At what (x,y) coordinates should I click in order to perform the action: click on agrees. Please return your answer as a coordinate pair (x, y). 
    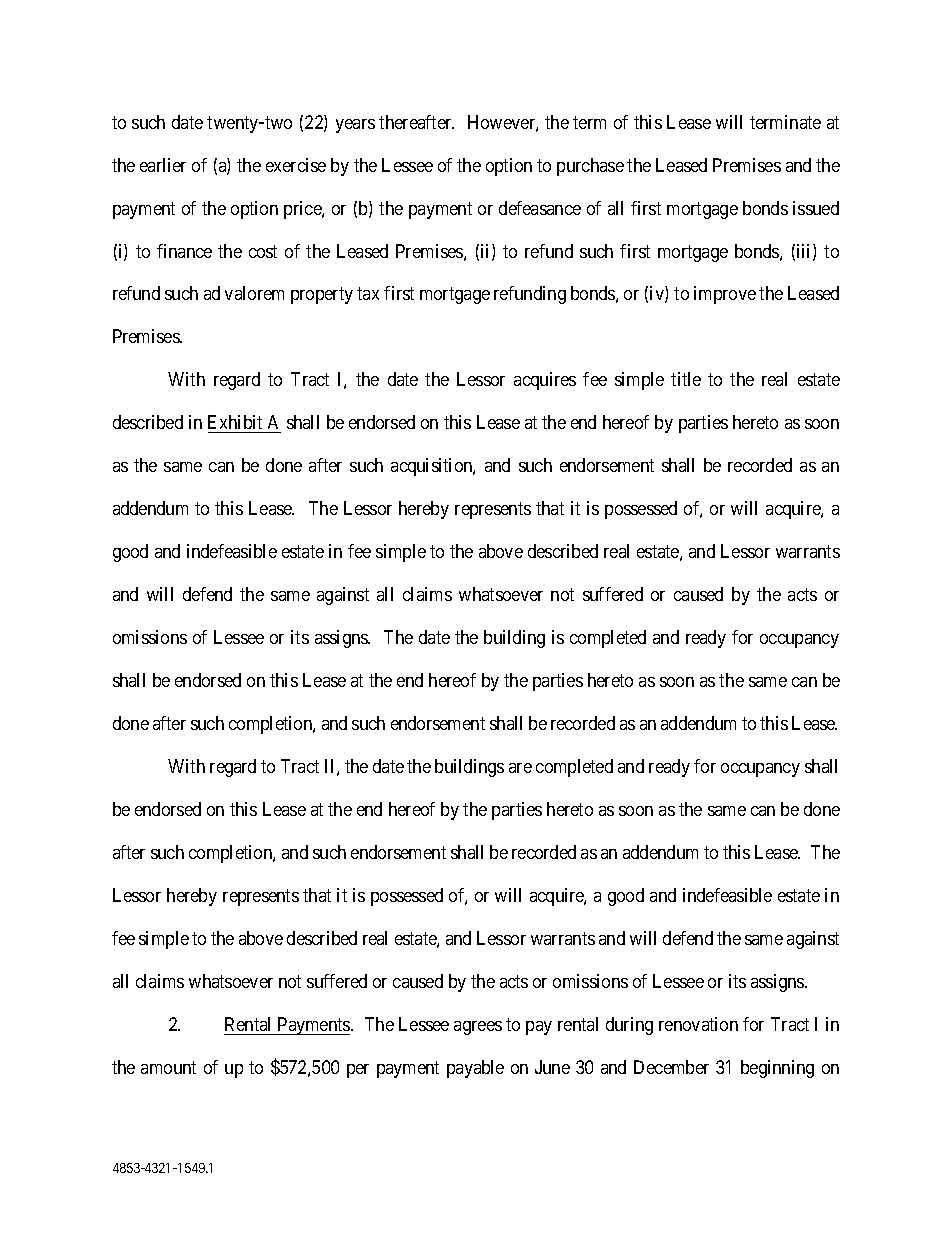
    Looking at the image, I should click on (478, 1028).
